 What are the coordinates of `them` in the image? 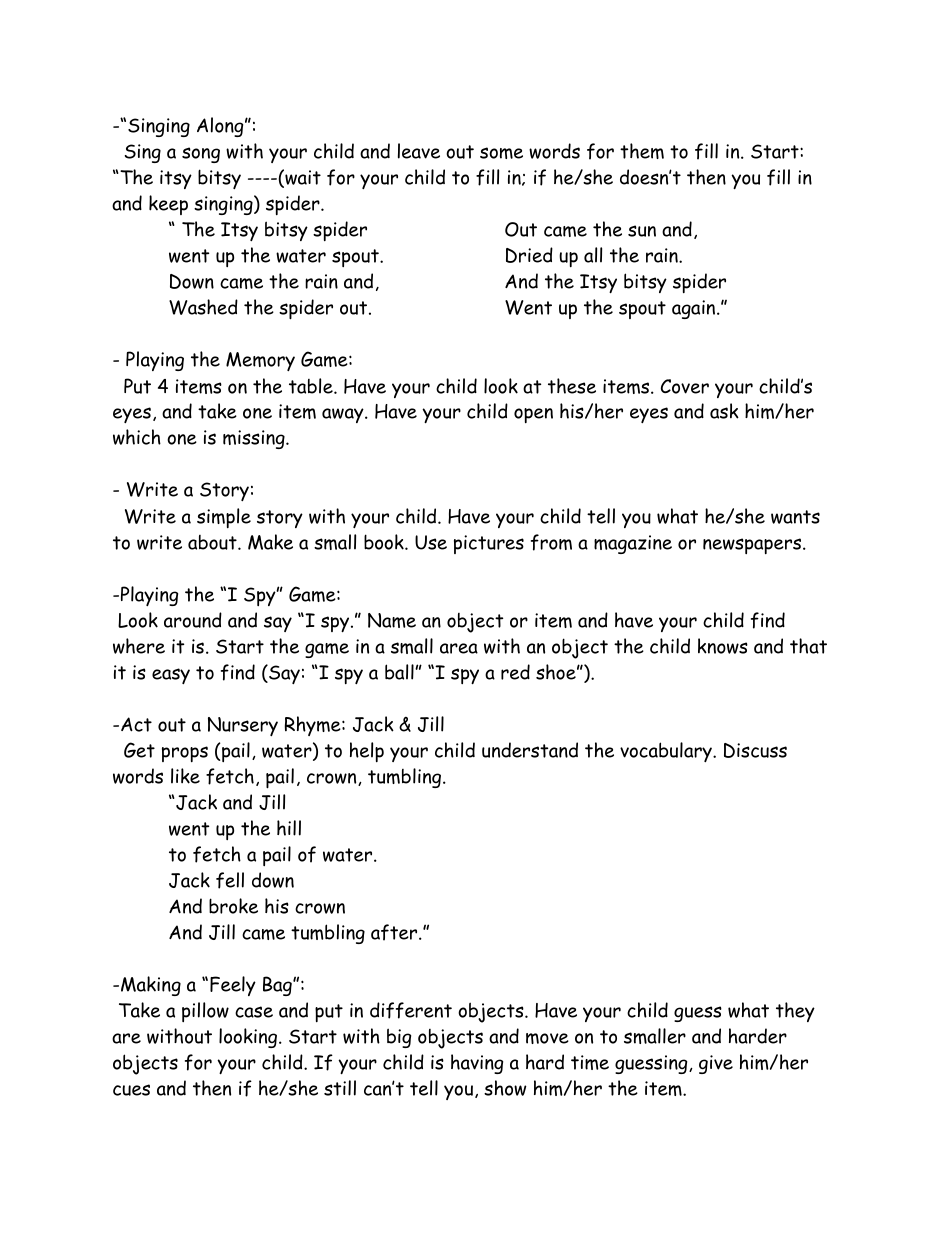 It's located at (642, 151).
